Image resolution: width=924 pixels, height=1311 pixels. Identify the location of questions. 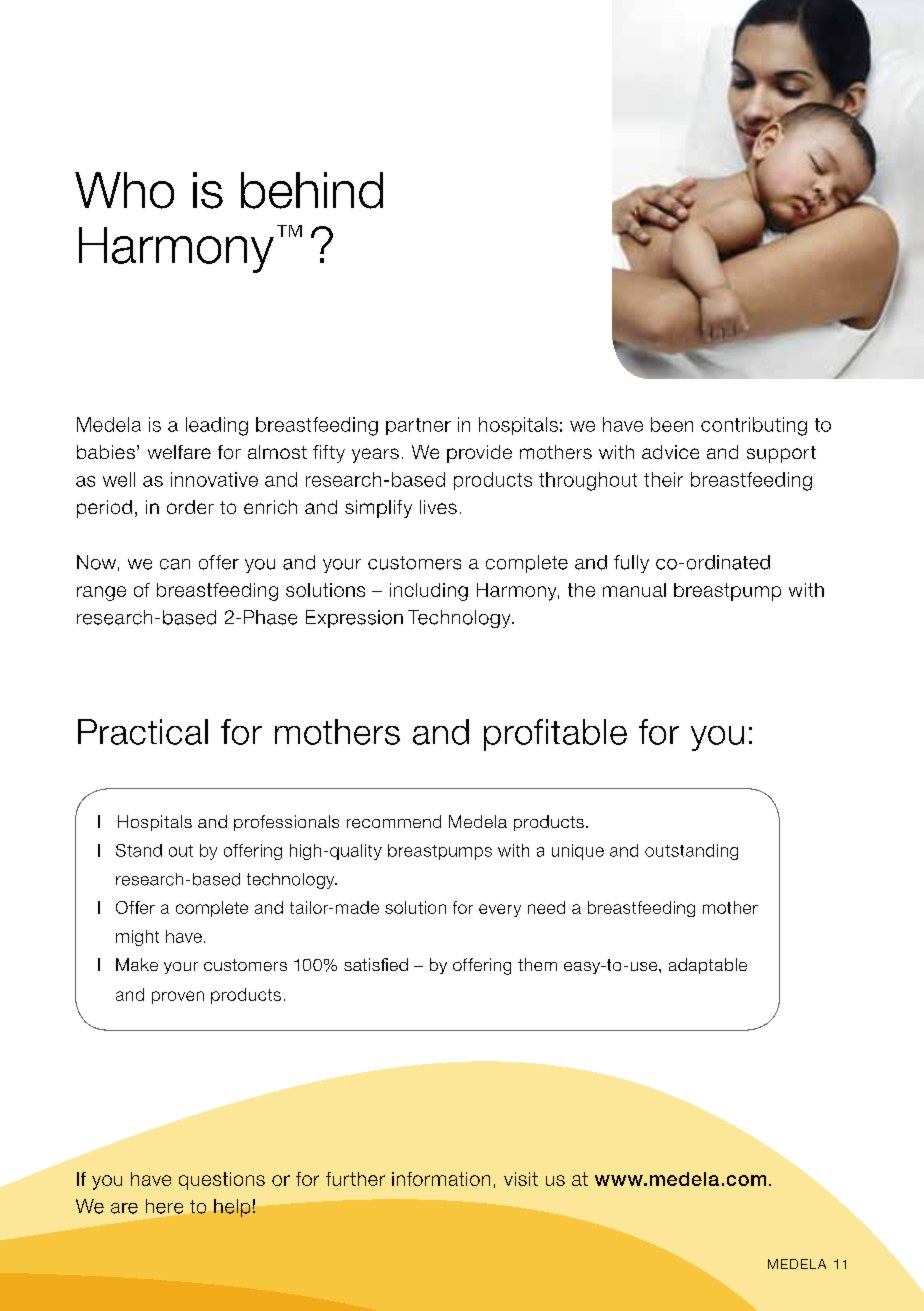
(222, 1181).
